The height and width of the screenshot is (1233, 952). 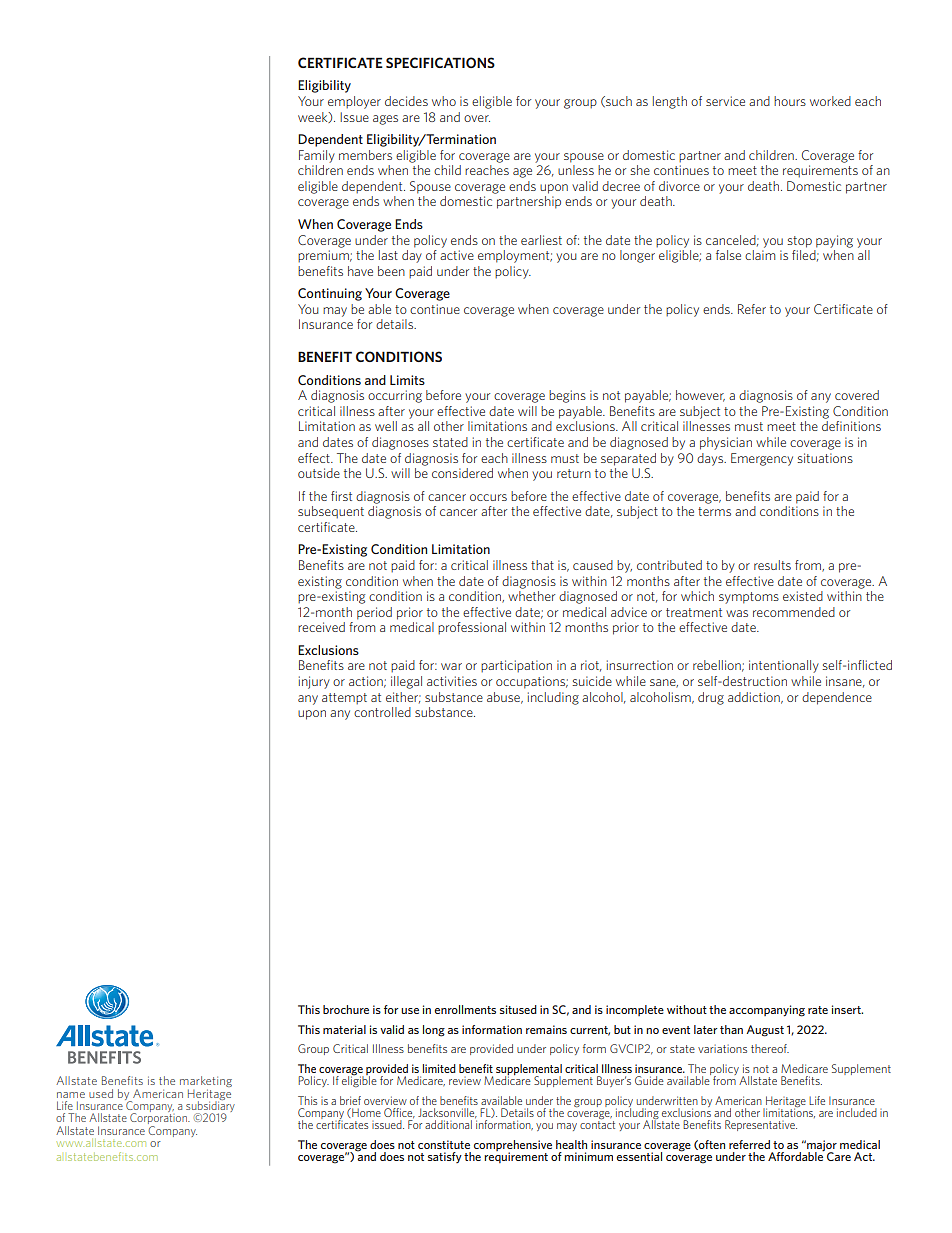 I want to click on Emergency, so click(x=762, y=459).
